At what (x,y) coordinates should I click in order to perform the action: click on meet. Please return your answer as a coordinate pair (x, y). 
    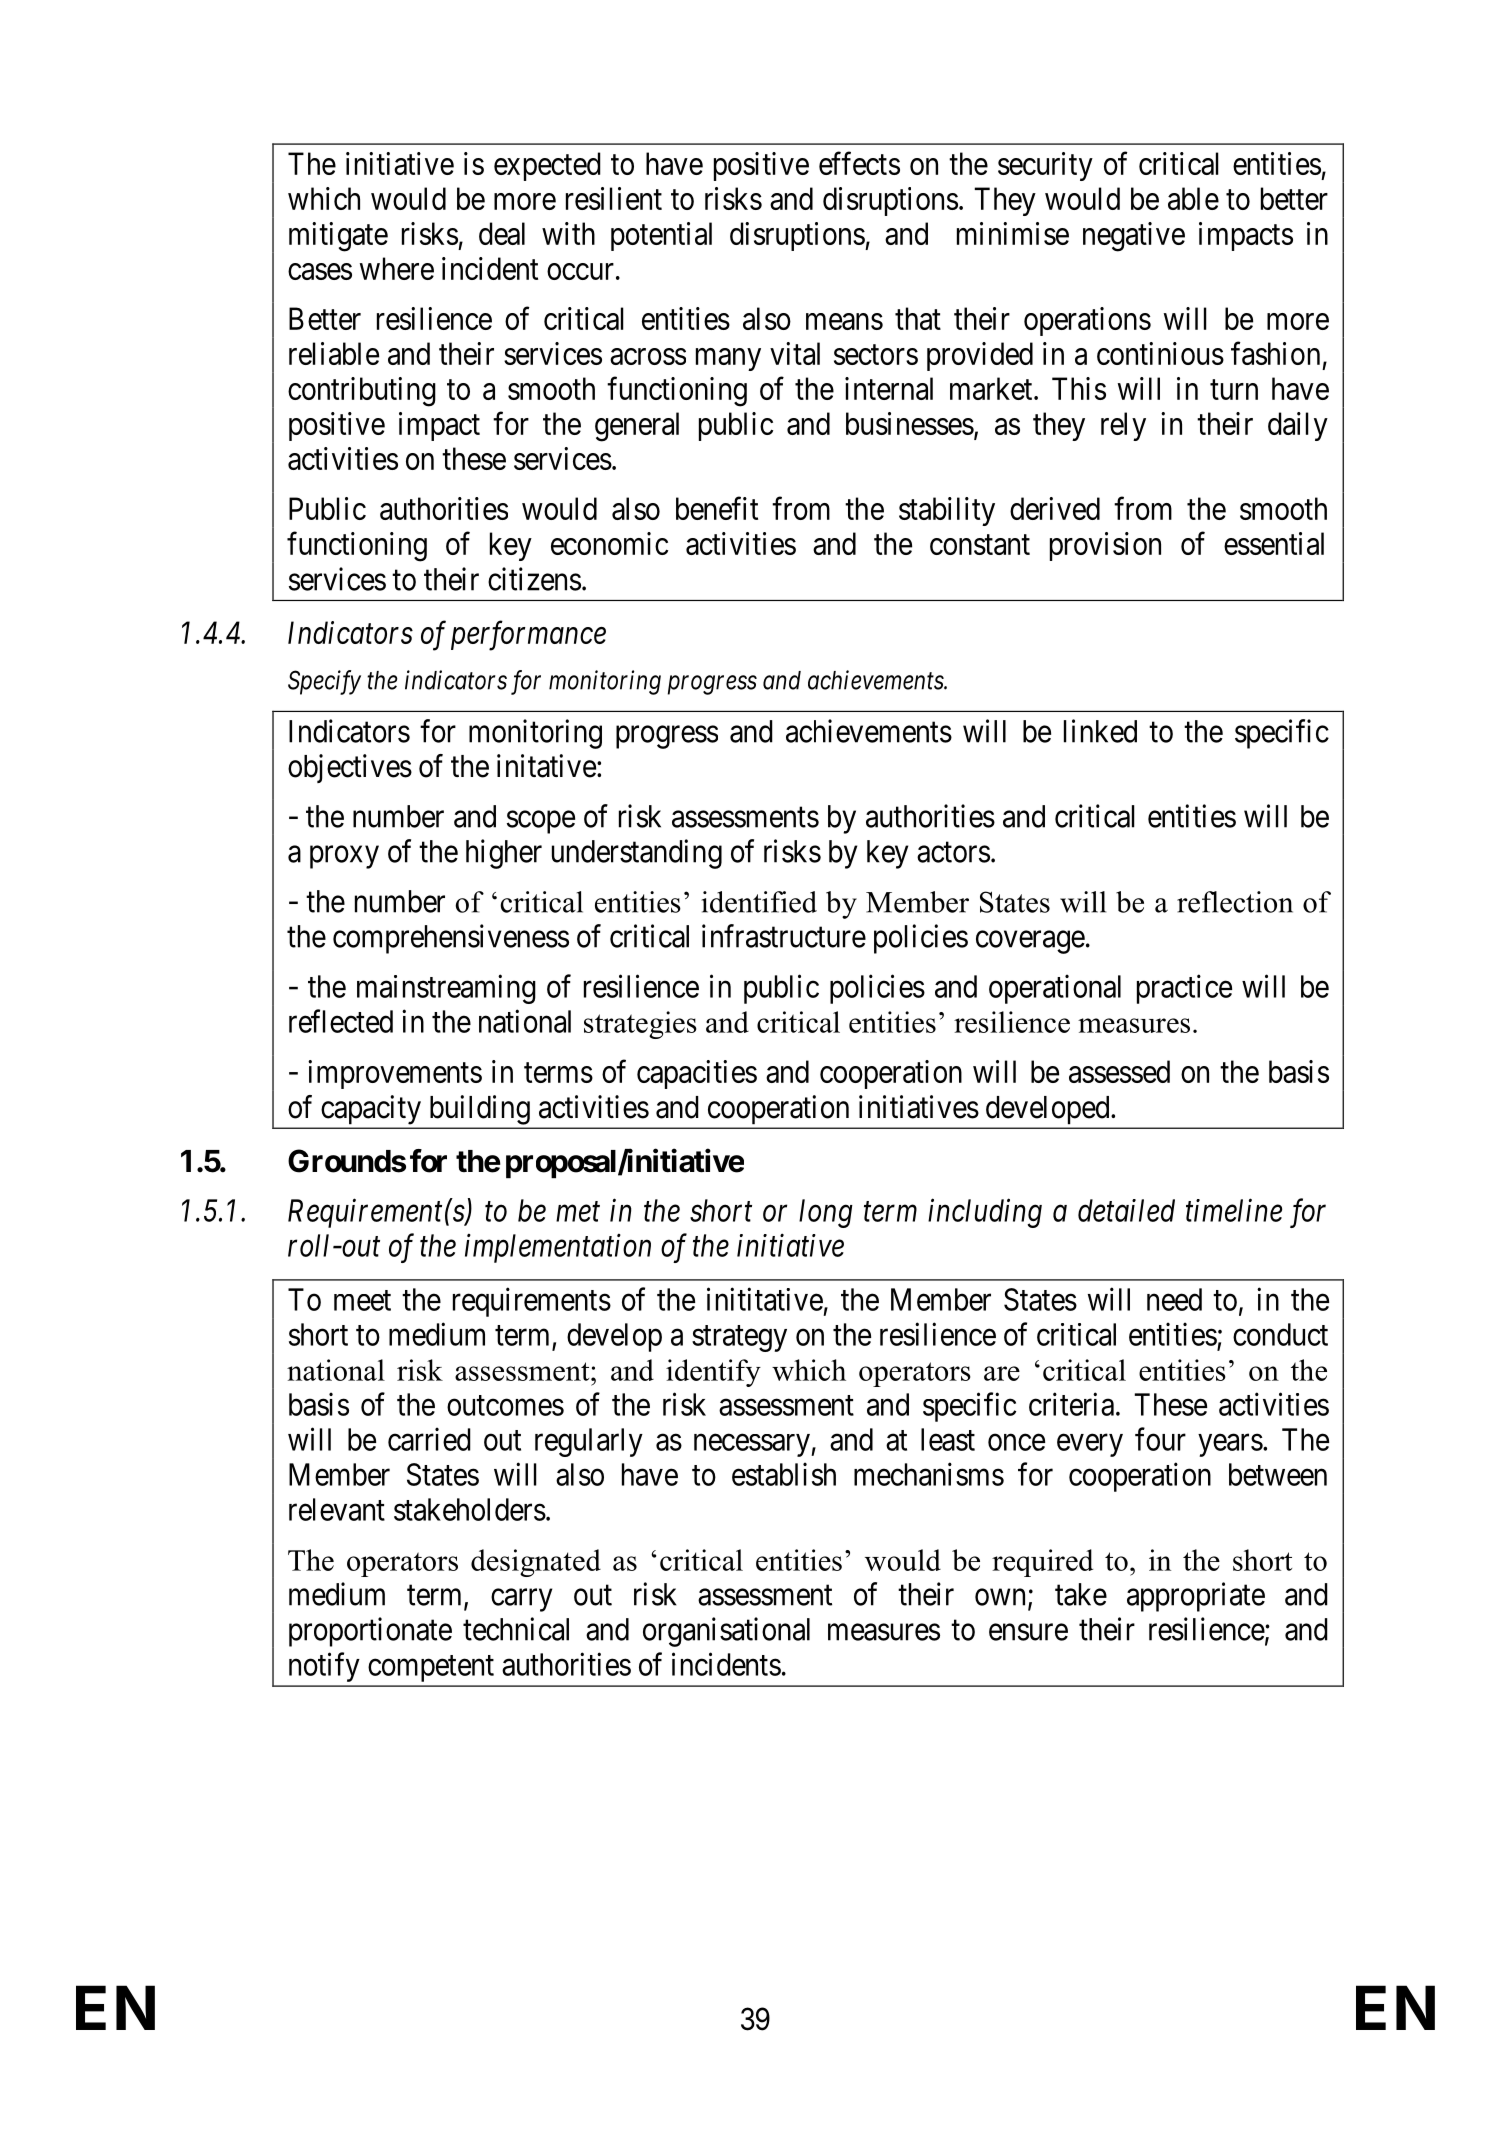
    Looking at the image, I should click on (362, 1301).
